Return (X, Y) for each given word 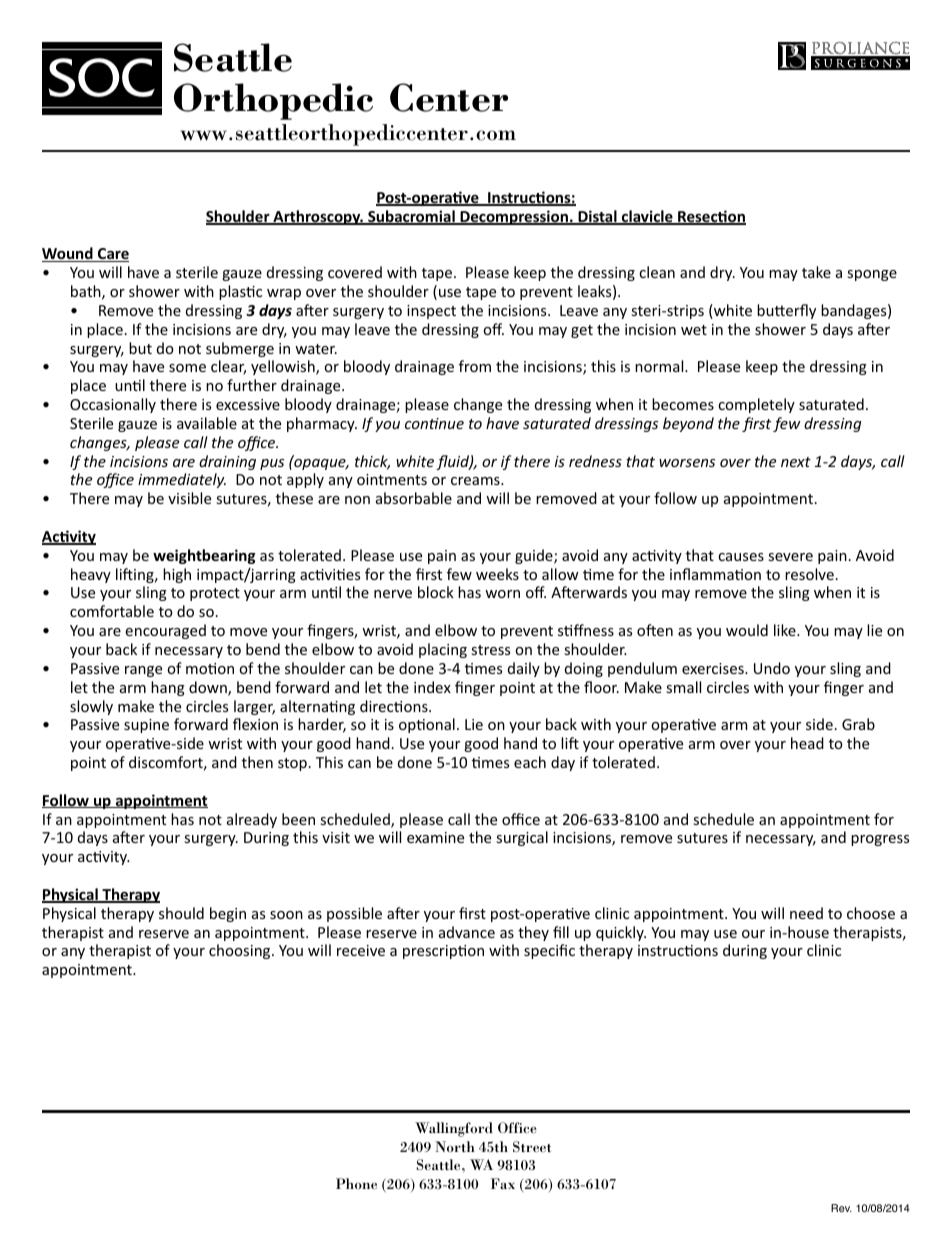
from (475, 366)
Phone (356, 1183)
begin (228, 914)
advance (467, 932)
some (187, 368)
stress (490, 650)
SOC (101, 77)
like (786, 630)
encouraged (165, 631)
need (806, 913)
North (455, 1146)
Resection (711, 217)
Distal (597, 217)
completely (756, 405)
